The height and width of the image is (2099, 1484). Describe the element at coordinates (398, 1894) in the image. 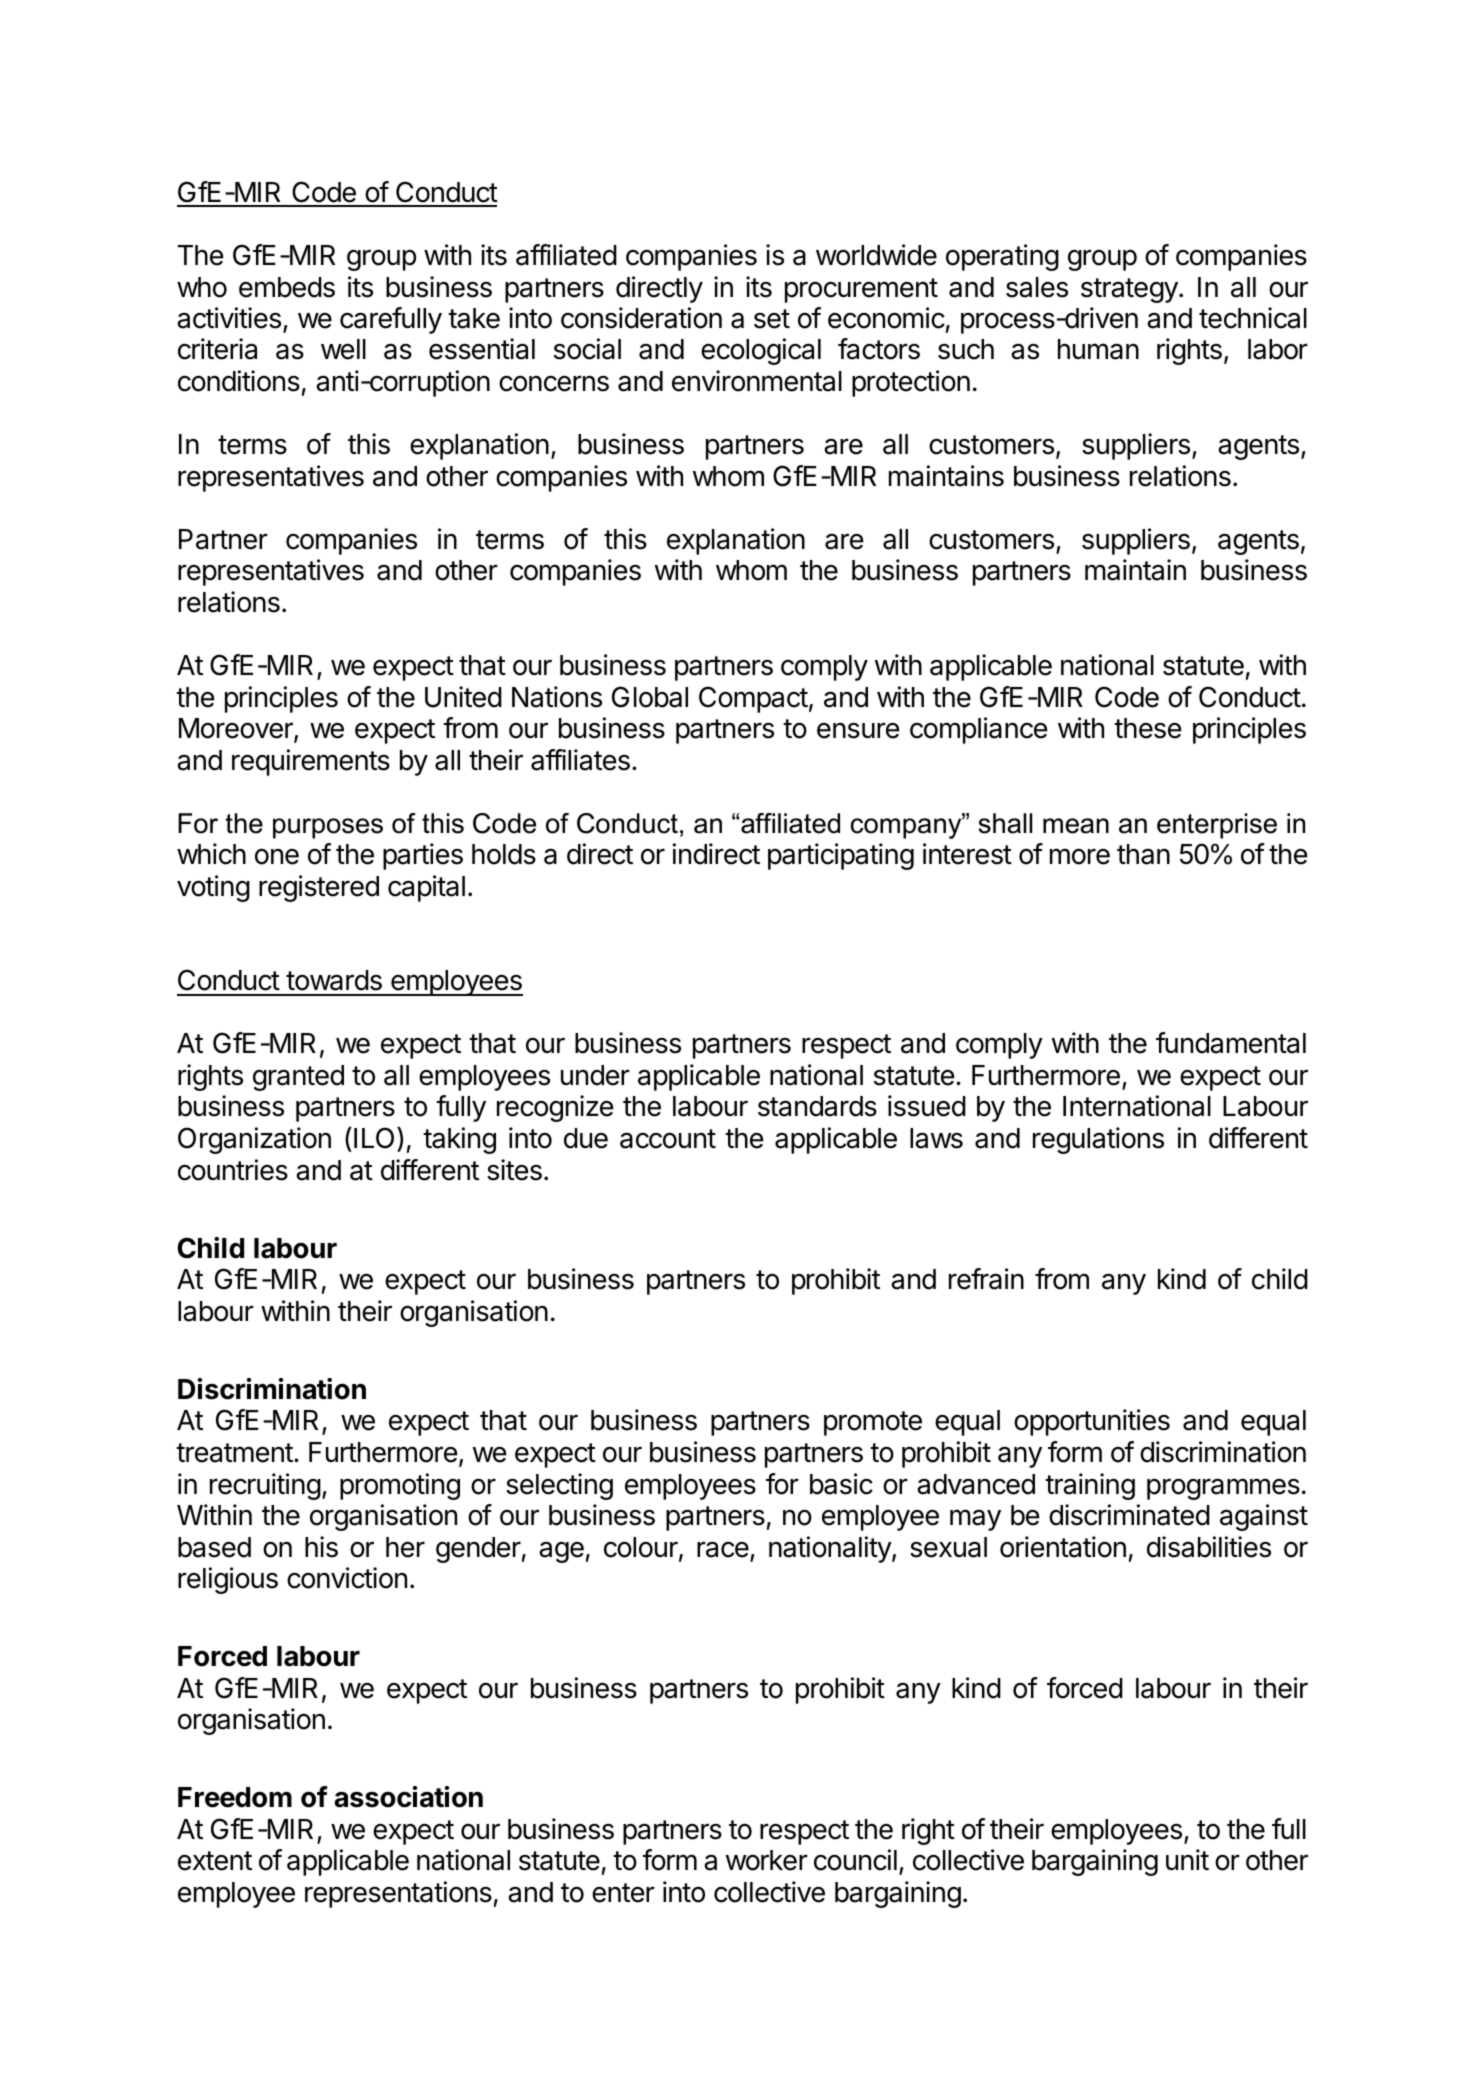

I see `representations` at that location.
